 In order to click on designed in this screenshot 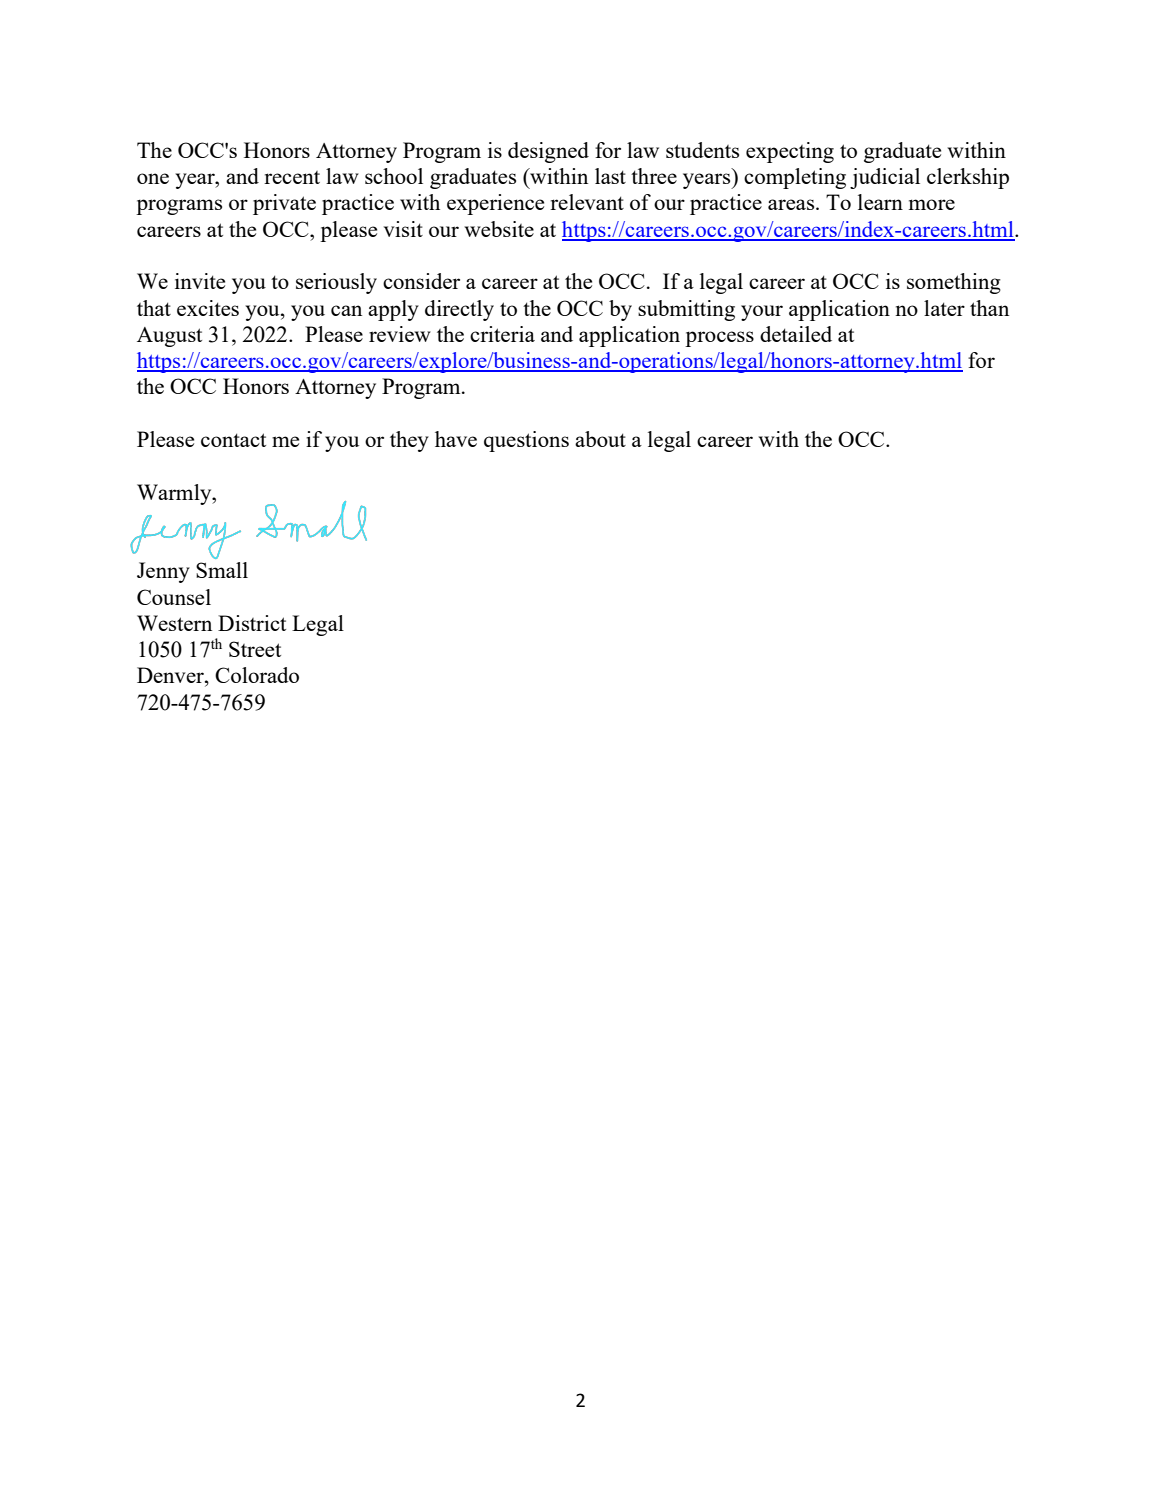, I will do `click(548, 152)`.
